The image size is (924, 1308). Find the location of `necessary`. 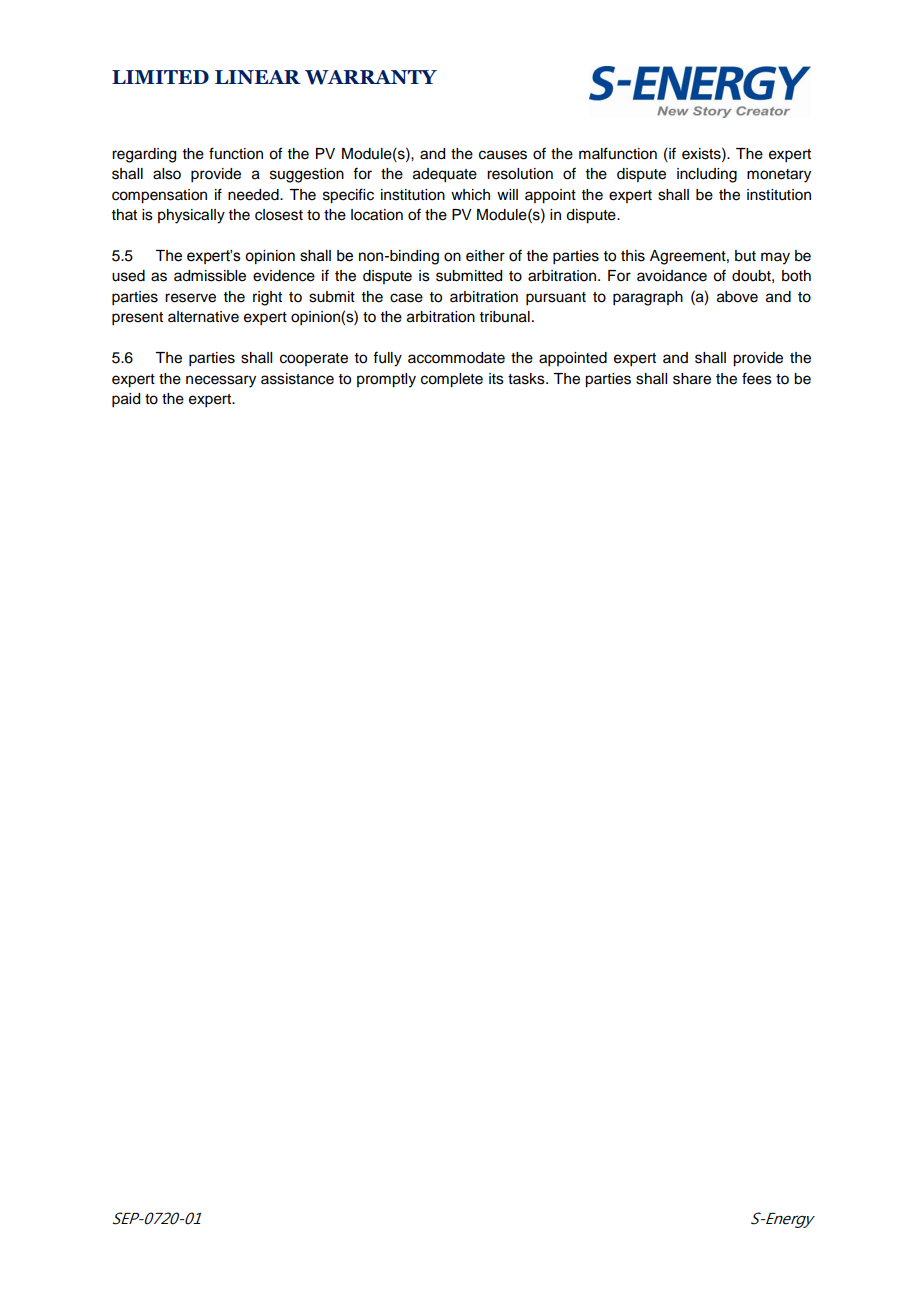

necessary is located at coordinates (221, 381).
